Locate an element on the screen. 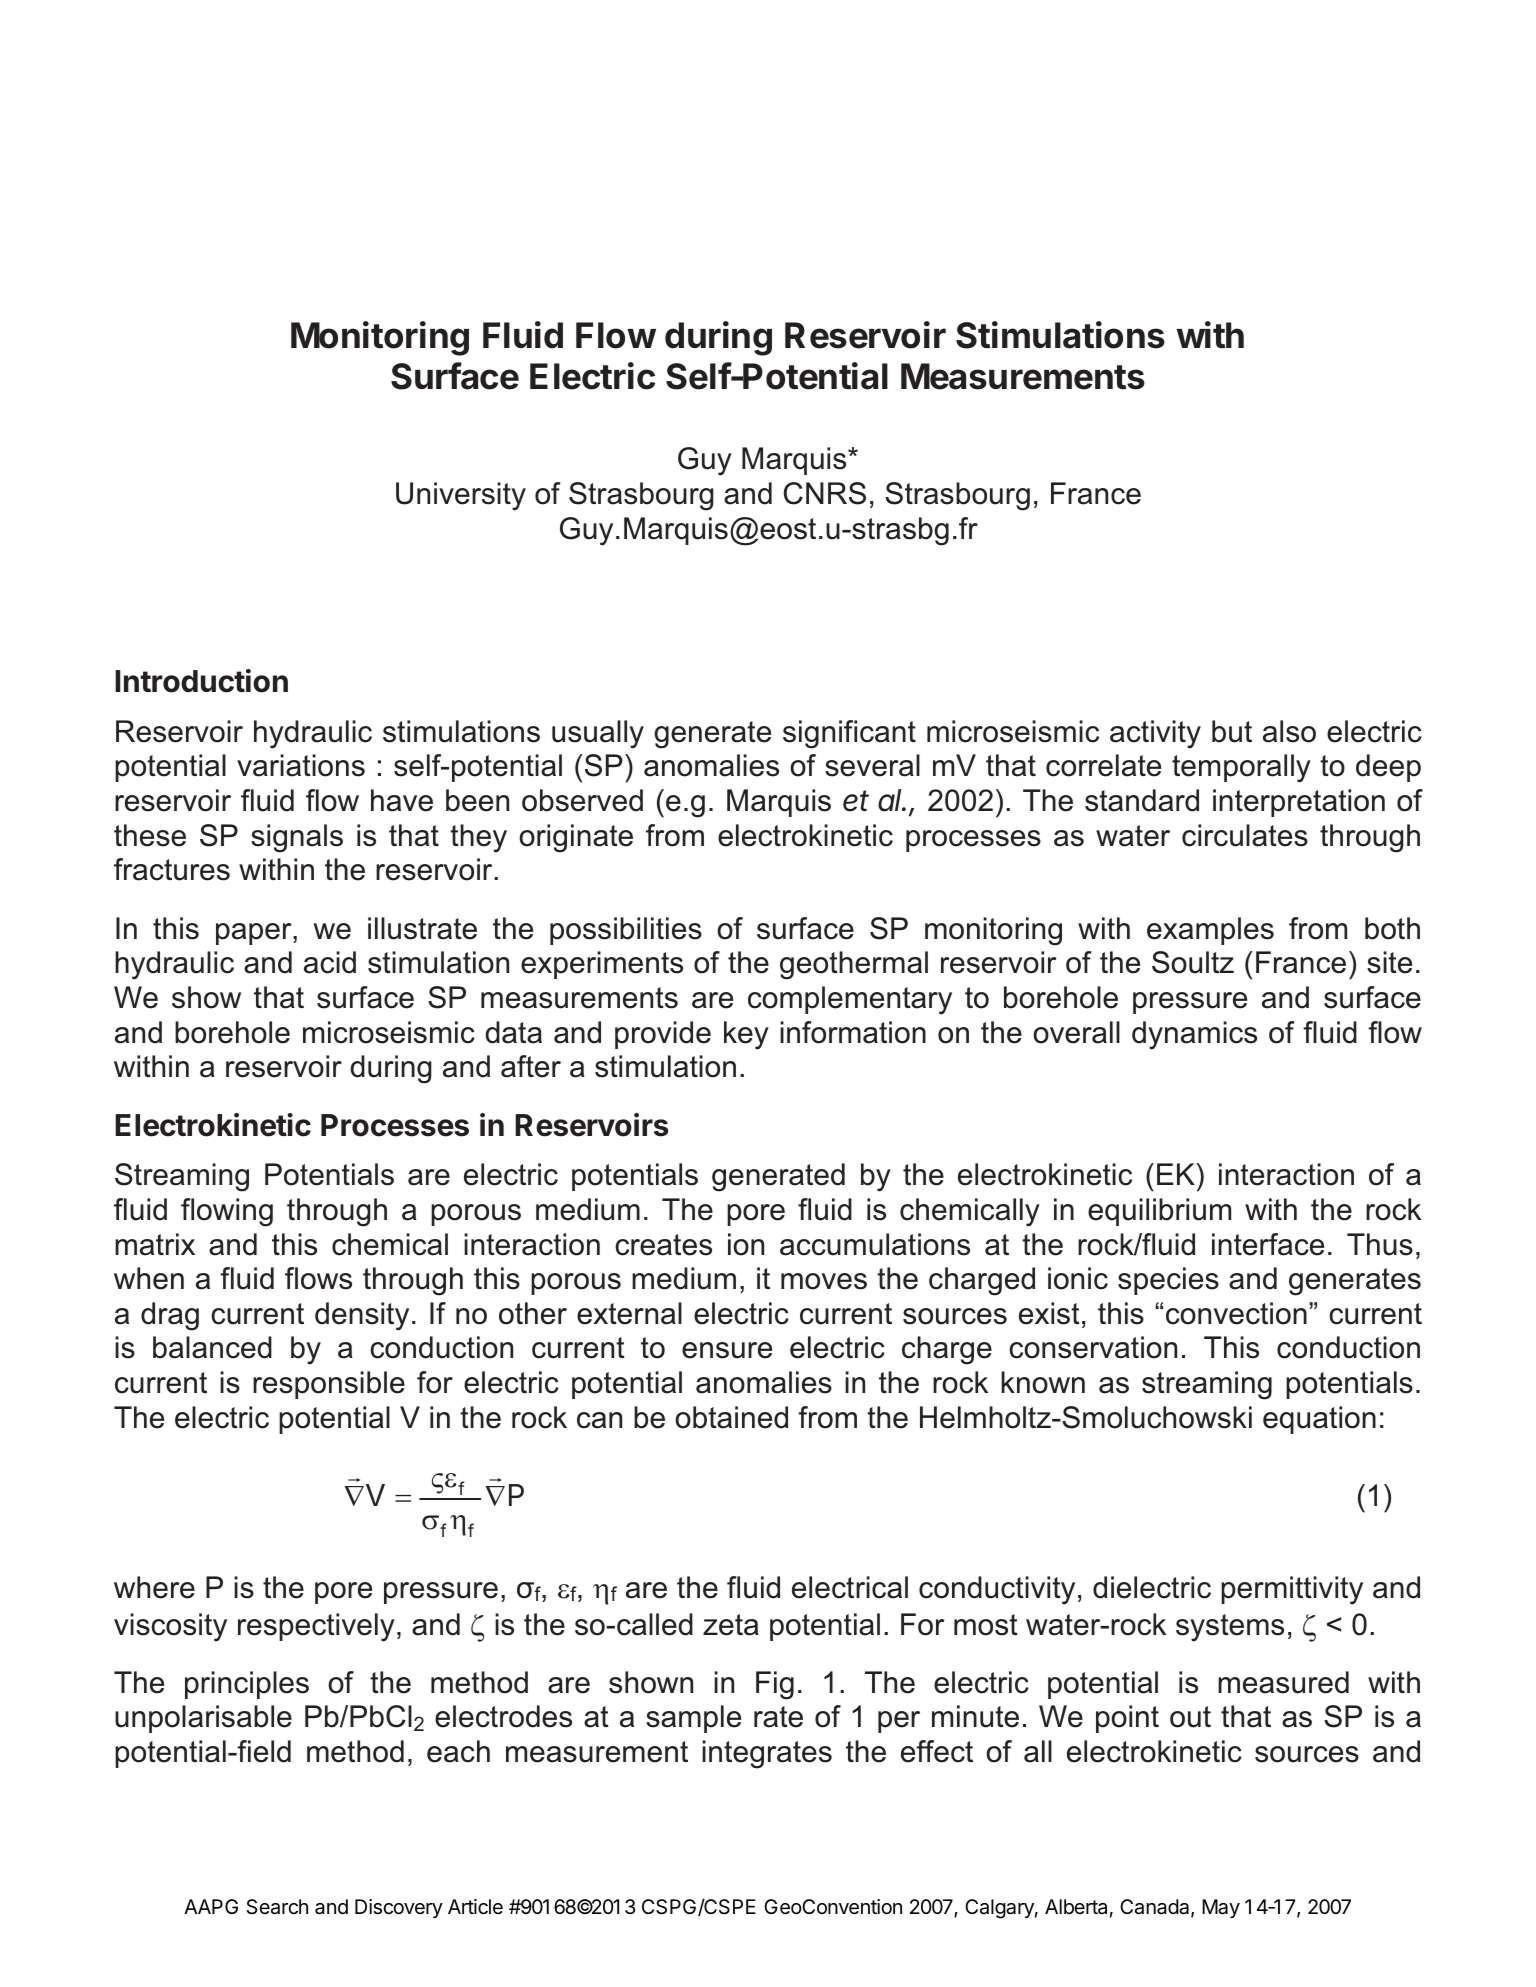 This screenshot has height=1987, width=1536. accumulations is located at coordinates (875, 1244).
